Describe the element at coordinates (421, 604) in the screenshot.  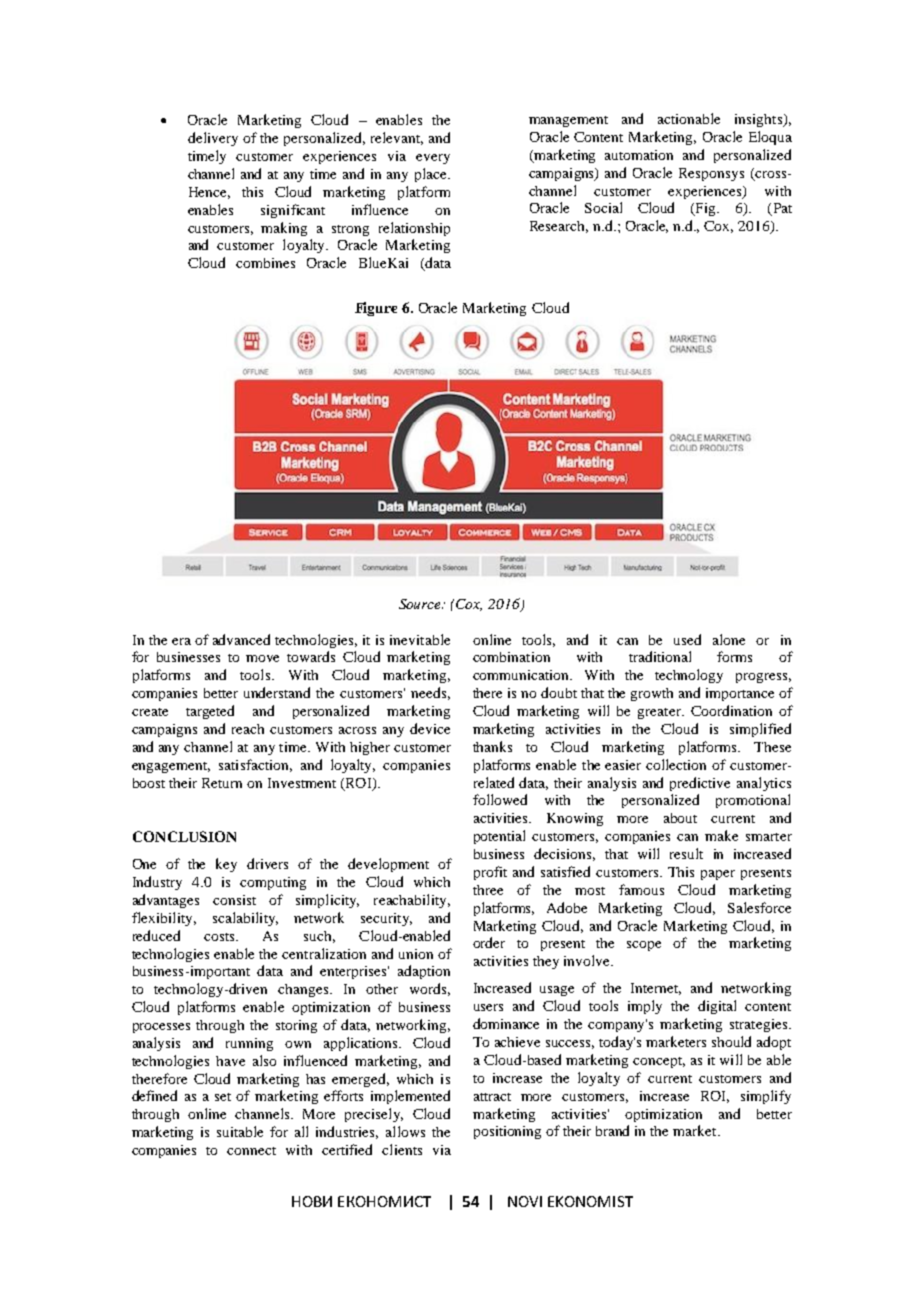
I see `Source` at that location.
